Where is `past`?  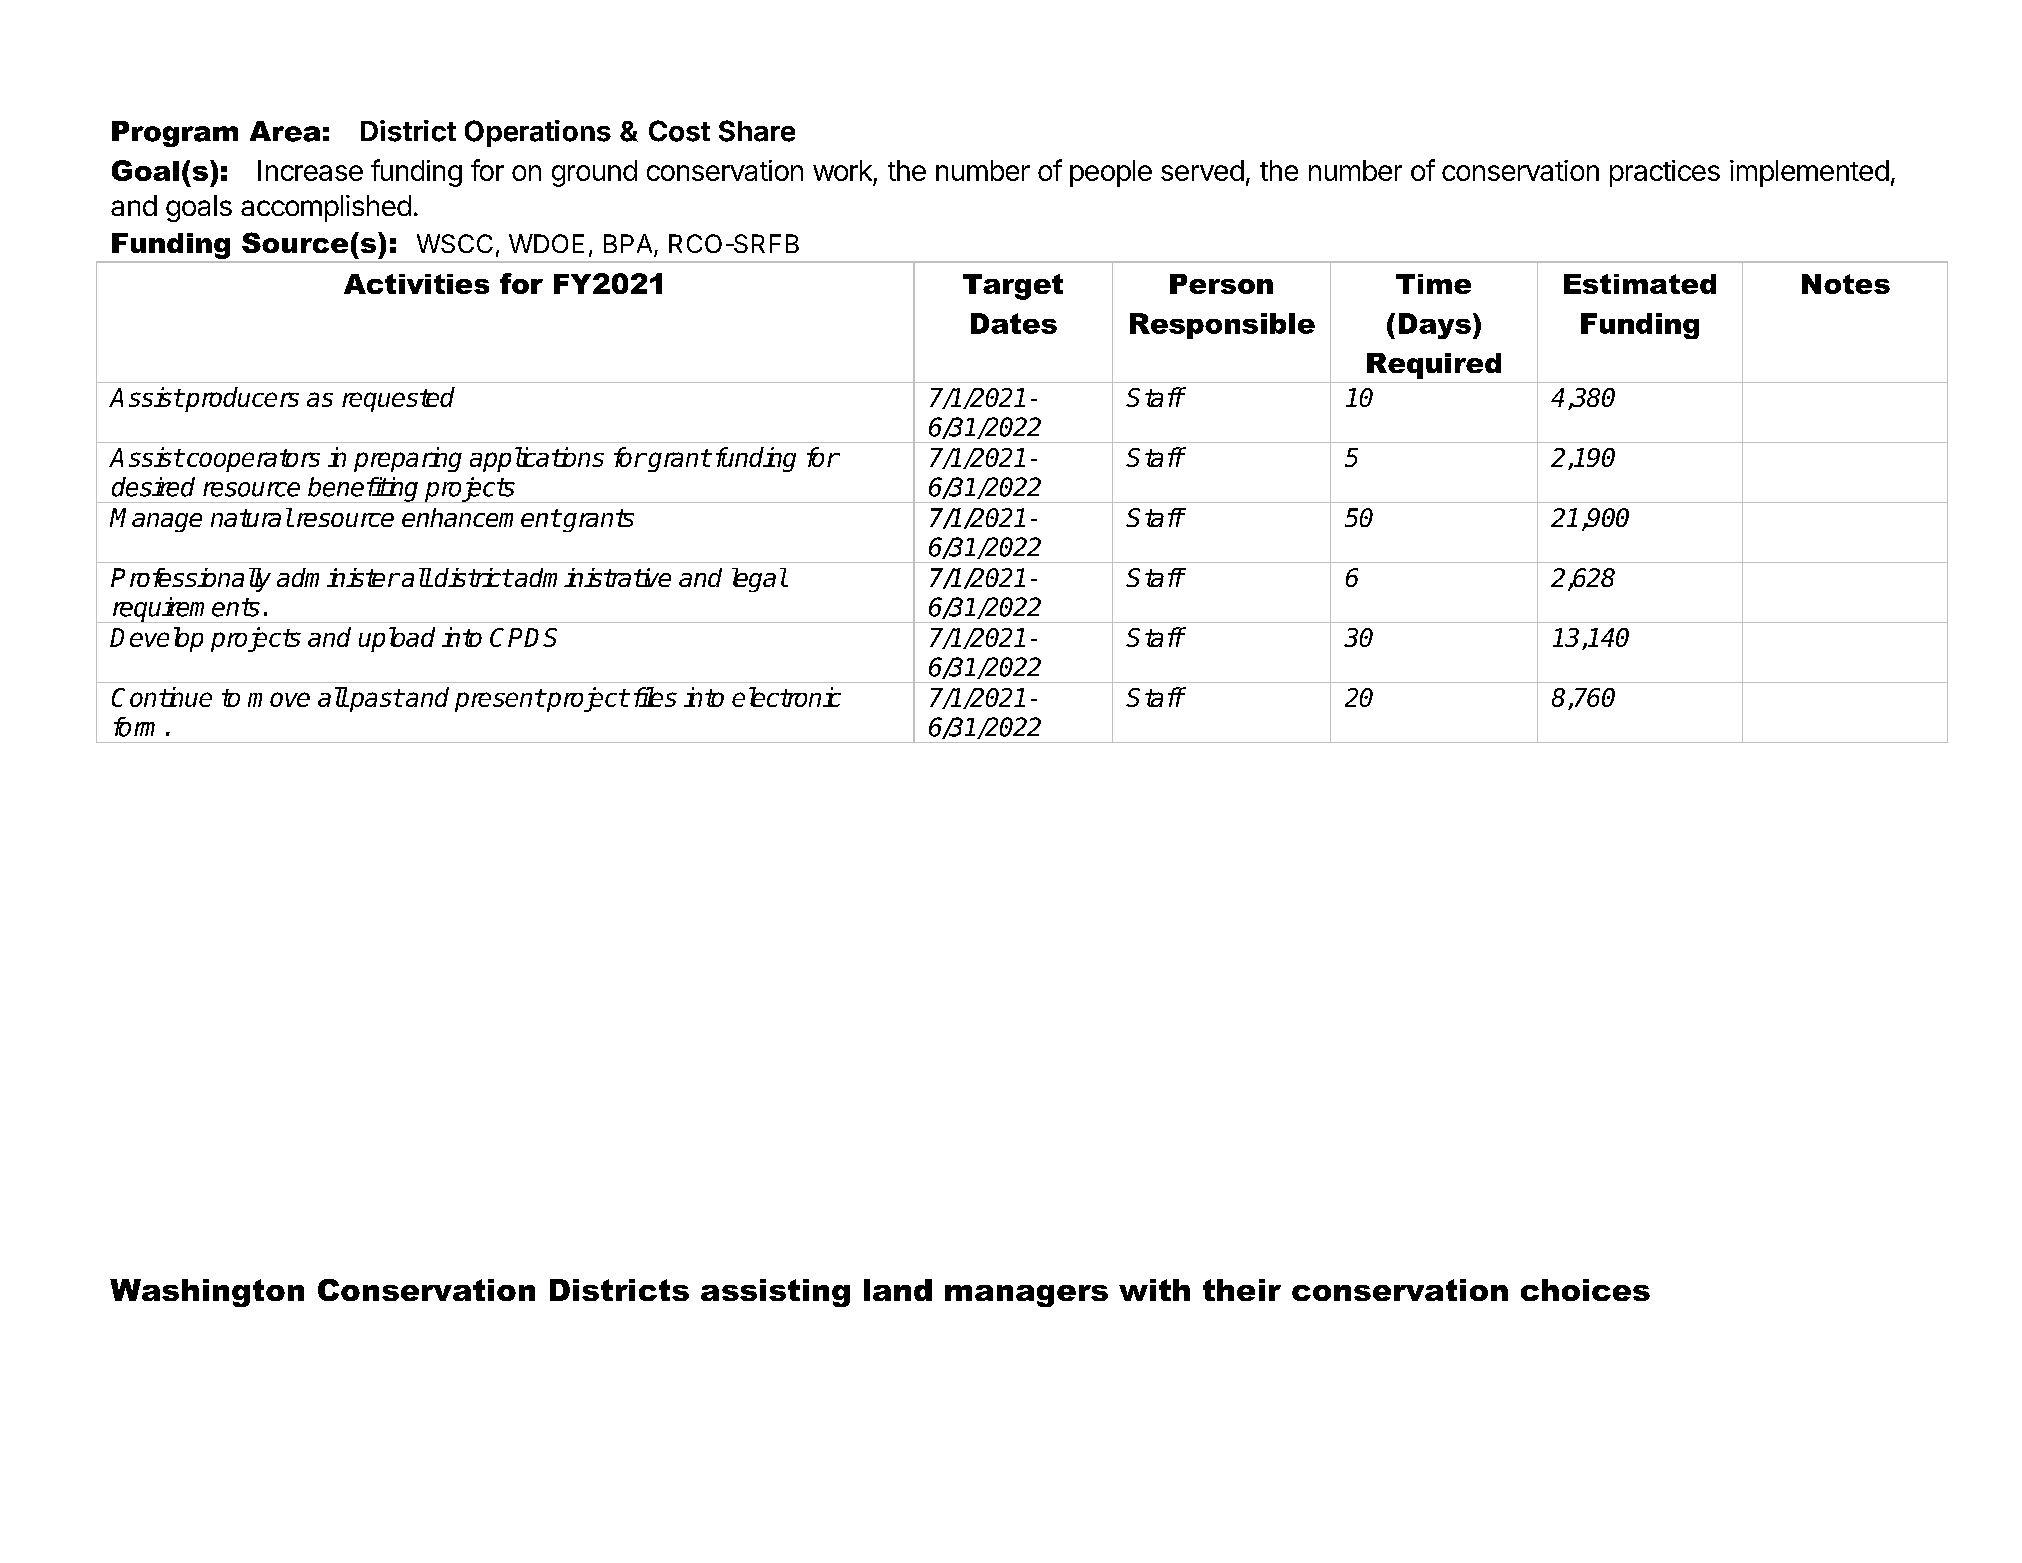 past is located at coordinates (375, 700).
